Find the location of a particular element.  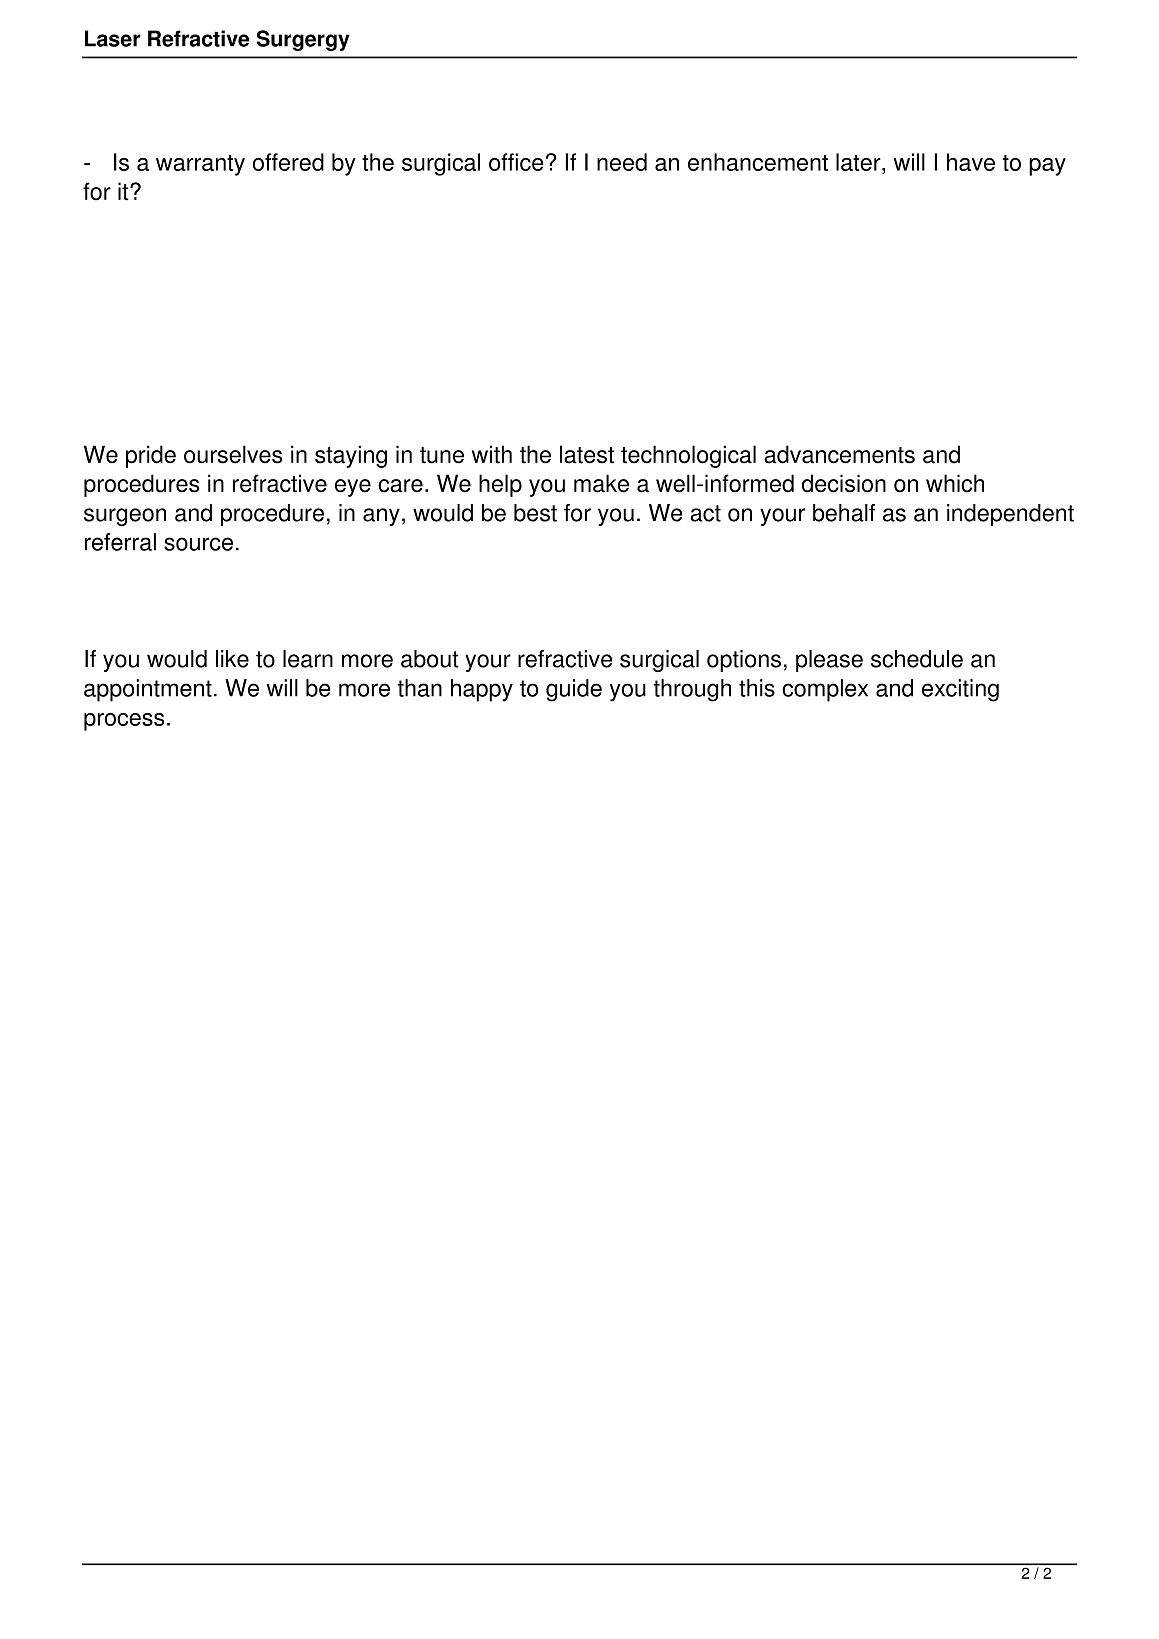

latest is located at coordinates (587, 454).
